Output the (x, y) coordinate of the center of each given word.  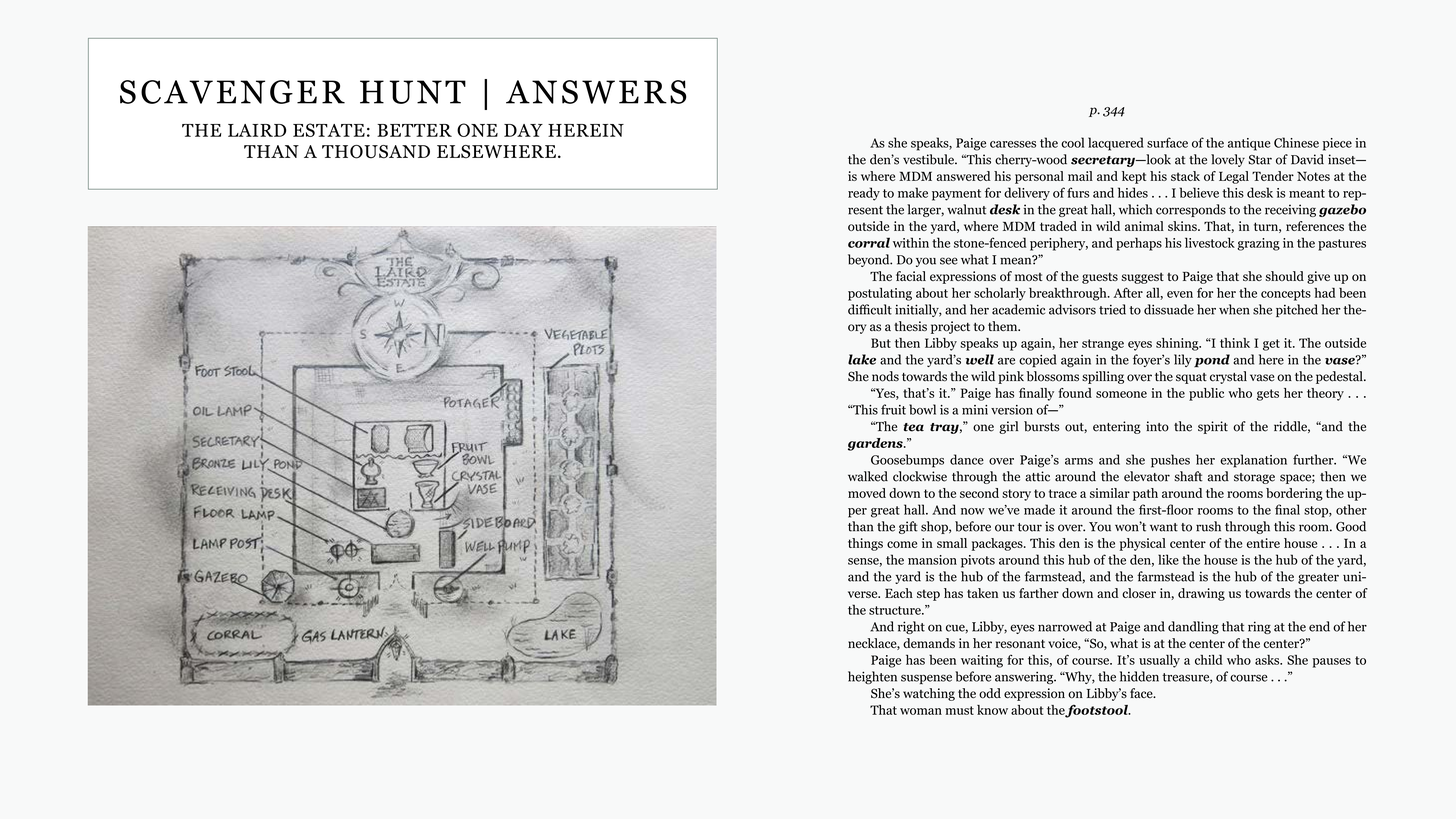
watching (929, 694)
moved (867, 493)
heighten (872, 677)
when (1234, 309)
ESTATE (329, 130)
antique (1249, 144)
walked (868, 476)
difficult (870, 309)
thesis (910, 326)
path (1145, 494)
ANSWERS (596, 92)
